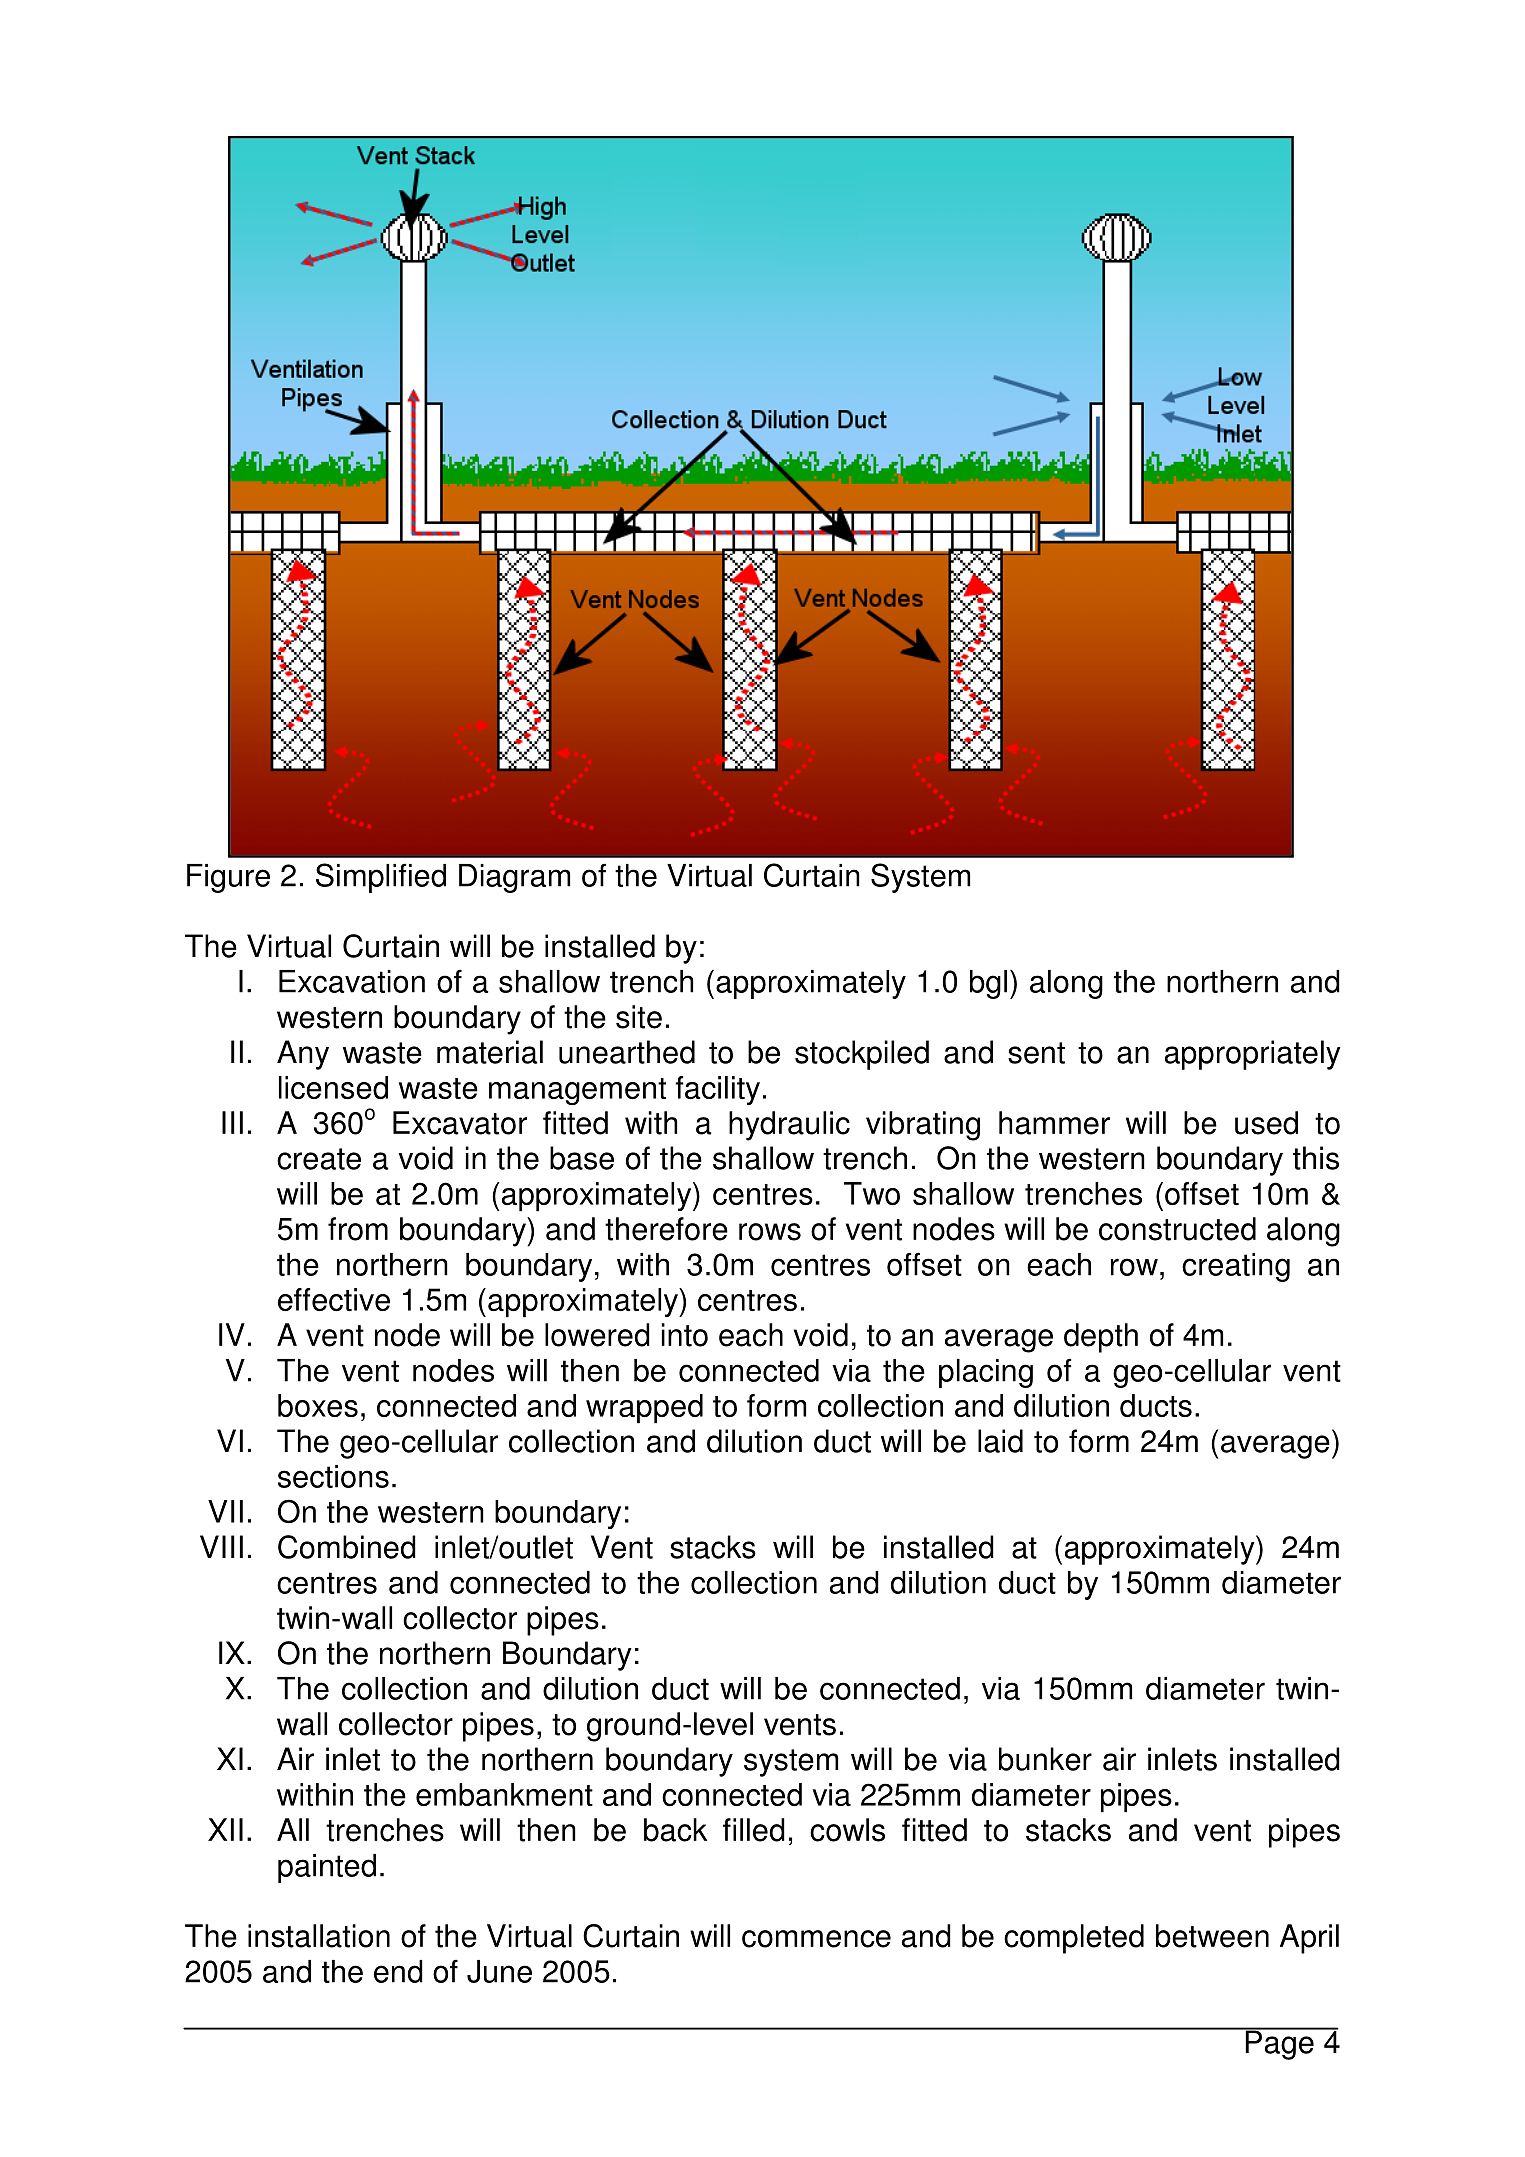 The height and width of the screenshot is (2157, 1525). Describe the element at coordinates (381, 878) in the screenshot. I see `Simplified` at that location.
